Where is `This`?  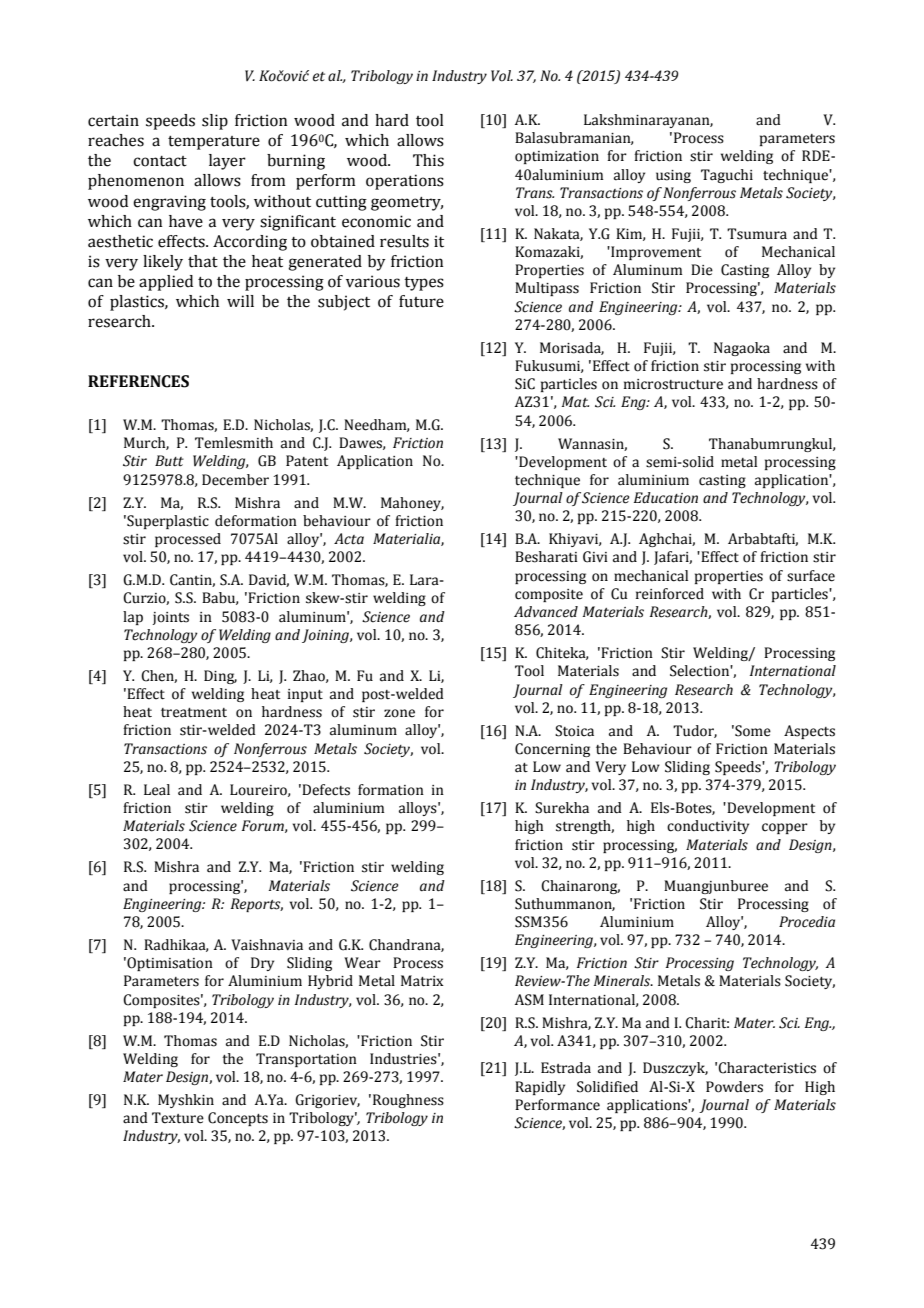 This is located at coordinates (428, 160).
